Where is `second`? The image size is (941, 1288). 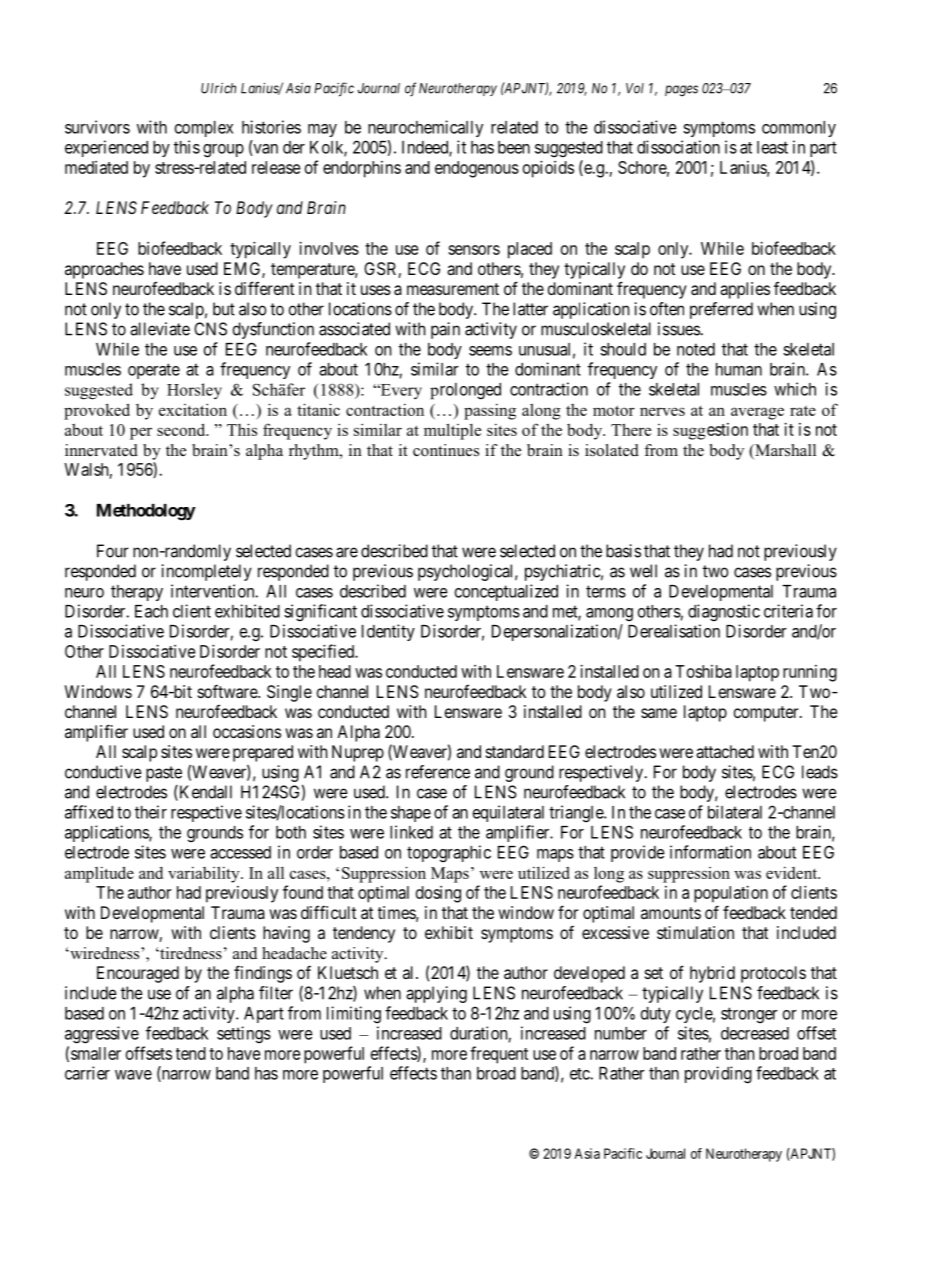 second is located at coordinates (182, 429).
